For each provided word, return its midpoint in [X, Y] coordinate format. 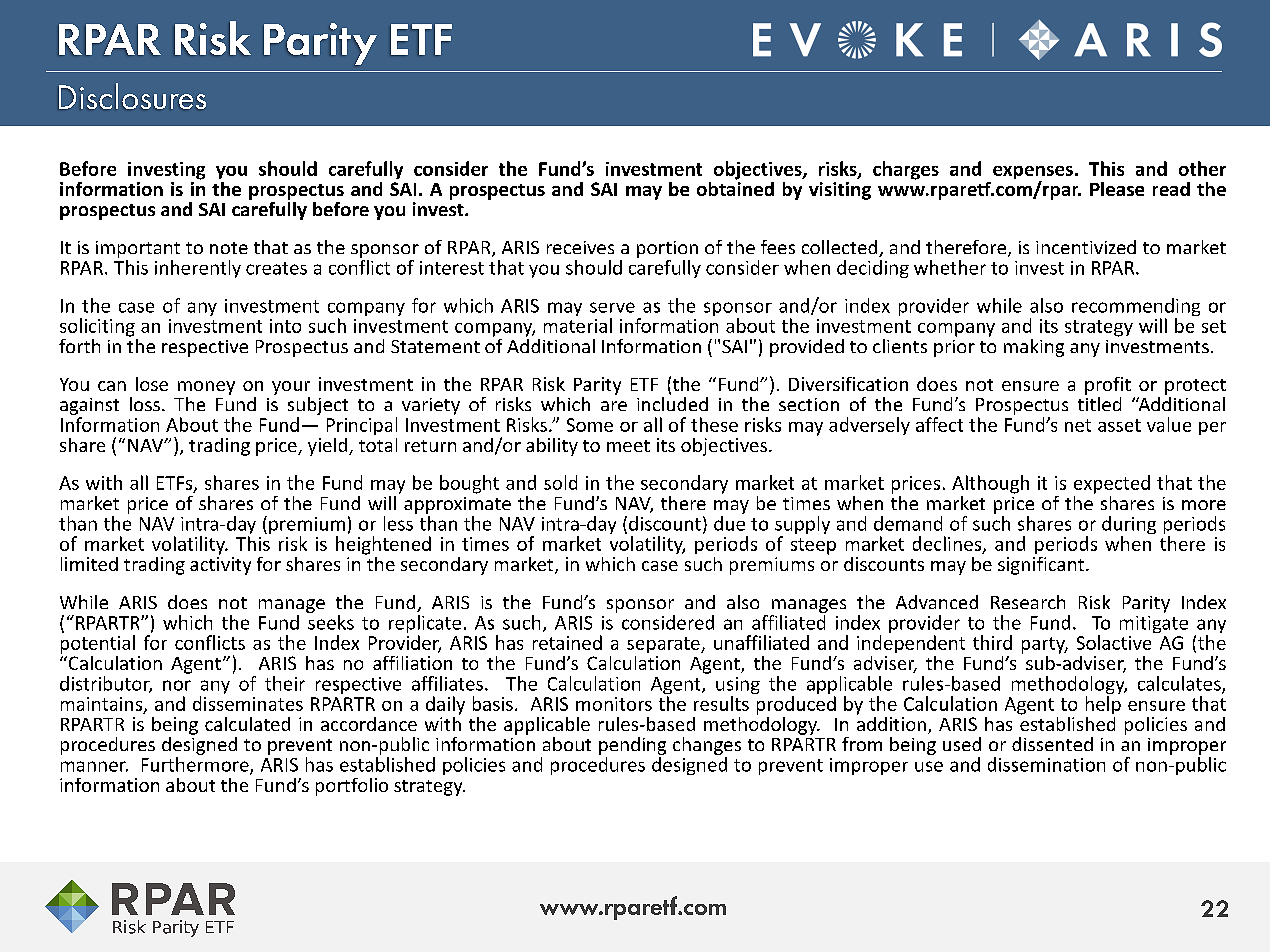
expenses [1033, 174]
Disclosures [132, 96]
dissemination [1046, 764]
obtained [735, 187]
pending [632, 747]
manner [94, 766]
